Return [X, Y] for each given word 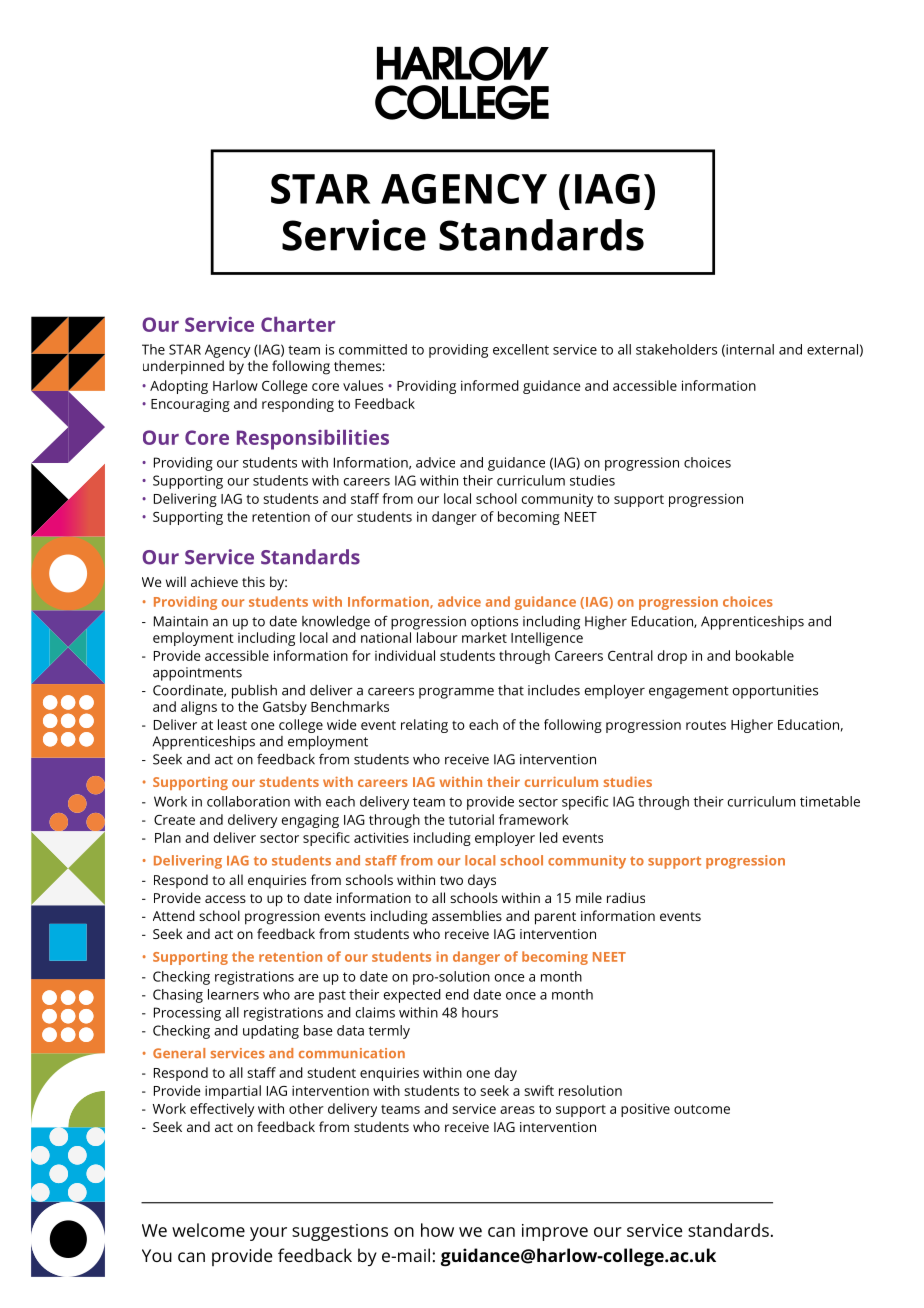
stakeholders [676, 349]
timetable [830, 801]
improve [555, 1232]
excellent [521, 349]
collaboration [248, 801]
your [268, 1234]
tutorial [471, 819]
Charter [298, 324]
